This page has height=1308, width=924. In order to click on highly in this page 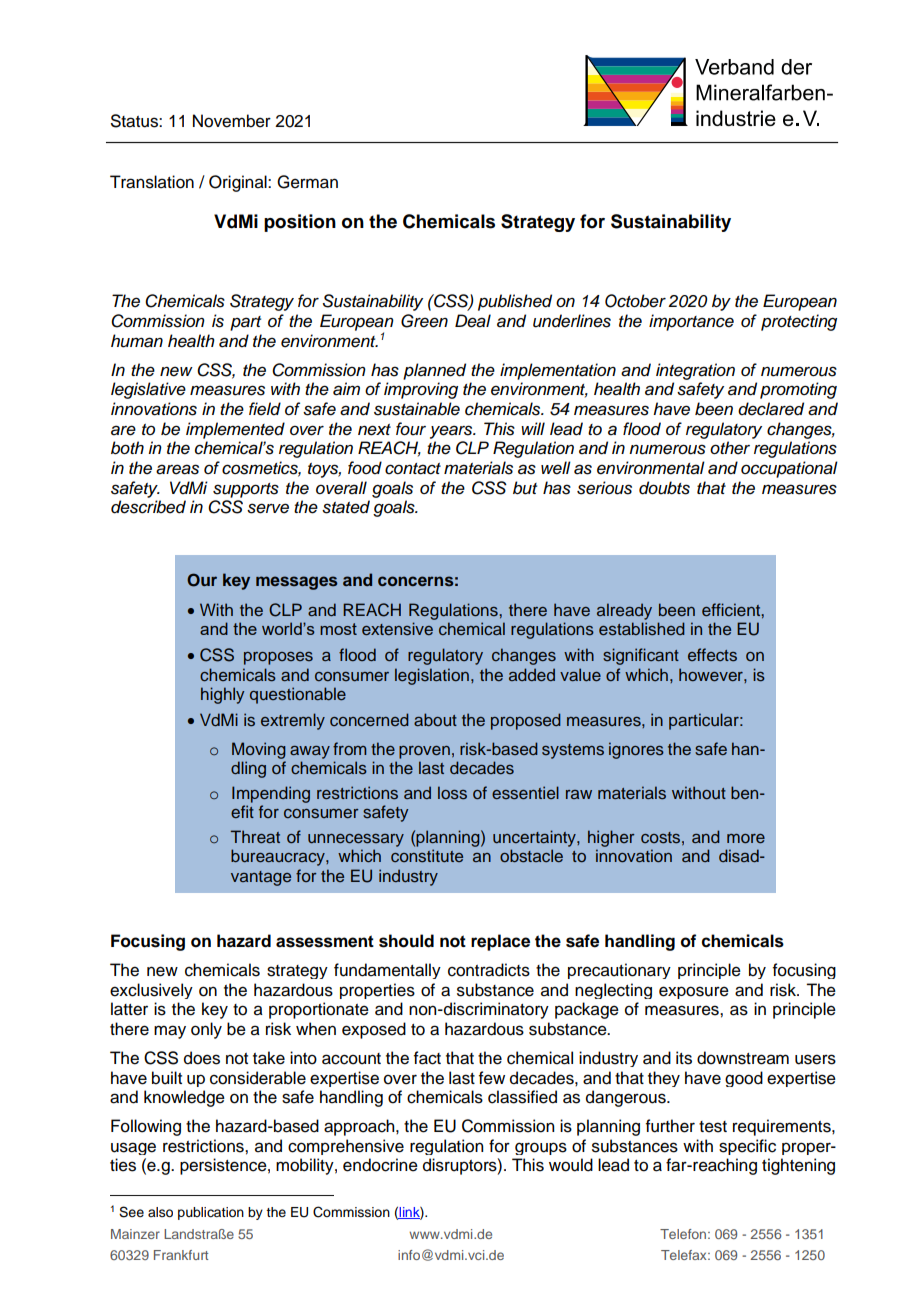, I will do `click(222, 695)`.
